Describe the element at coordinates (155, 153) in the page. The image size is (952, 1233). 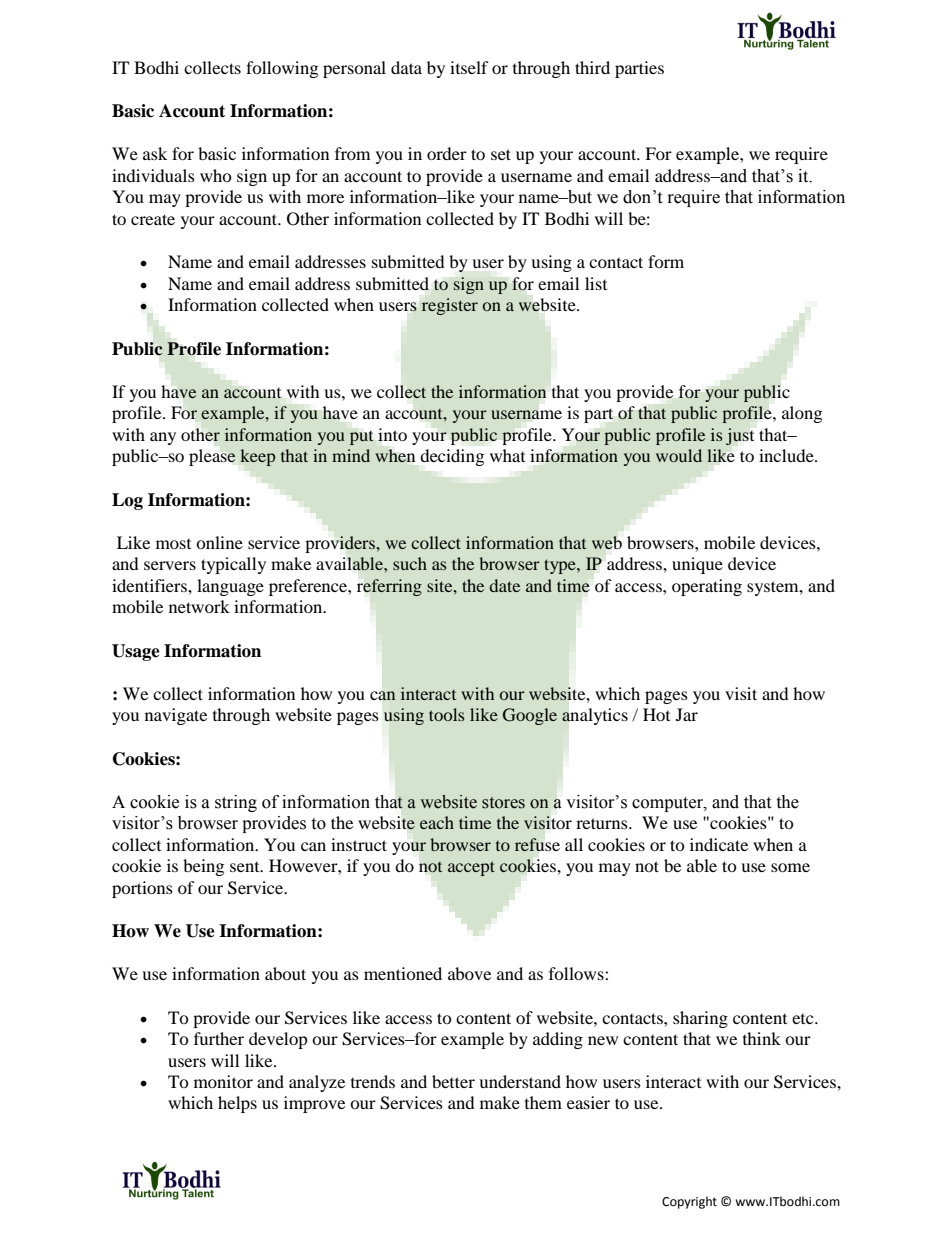
I see `ask` at that location.
